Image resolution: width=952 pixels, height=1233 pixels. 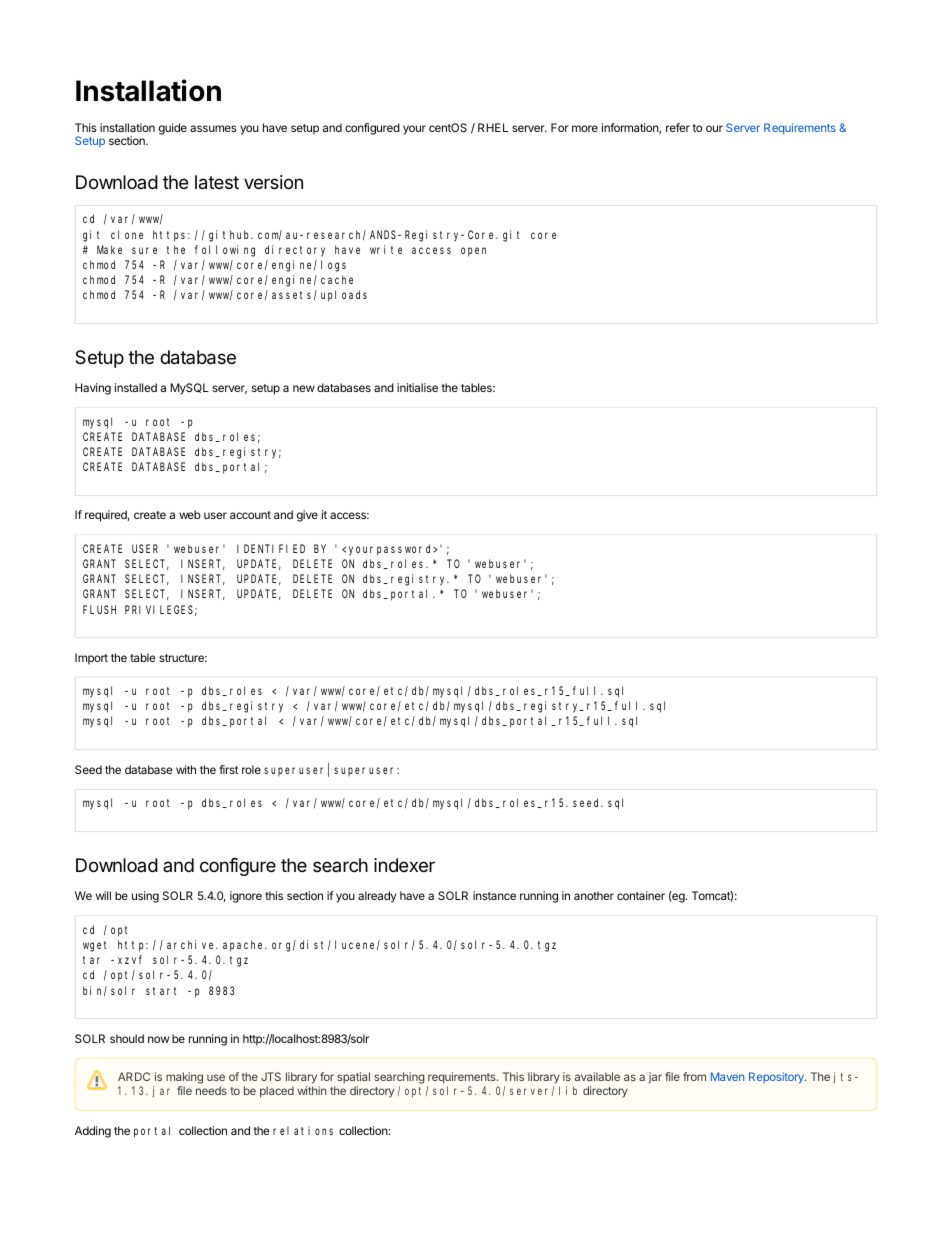 What do you see at coordinates (493, 127) in the image?
I see `RHEL` at bounding box center [493, 127].
